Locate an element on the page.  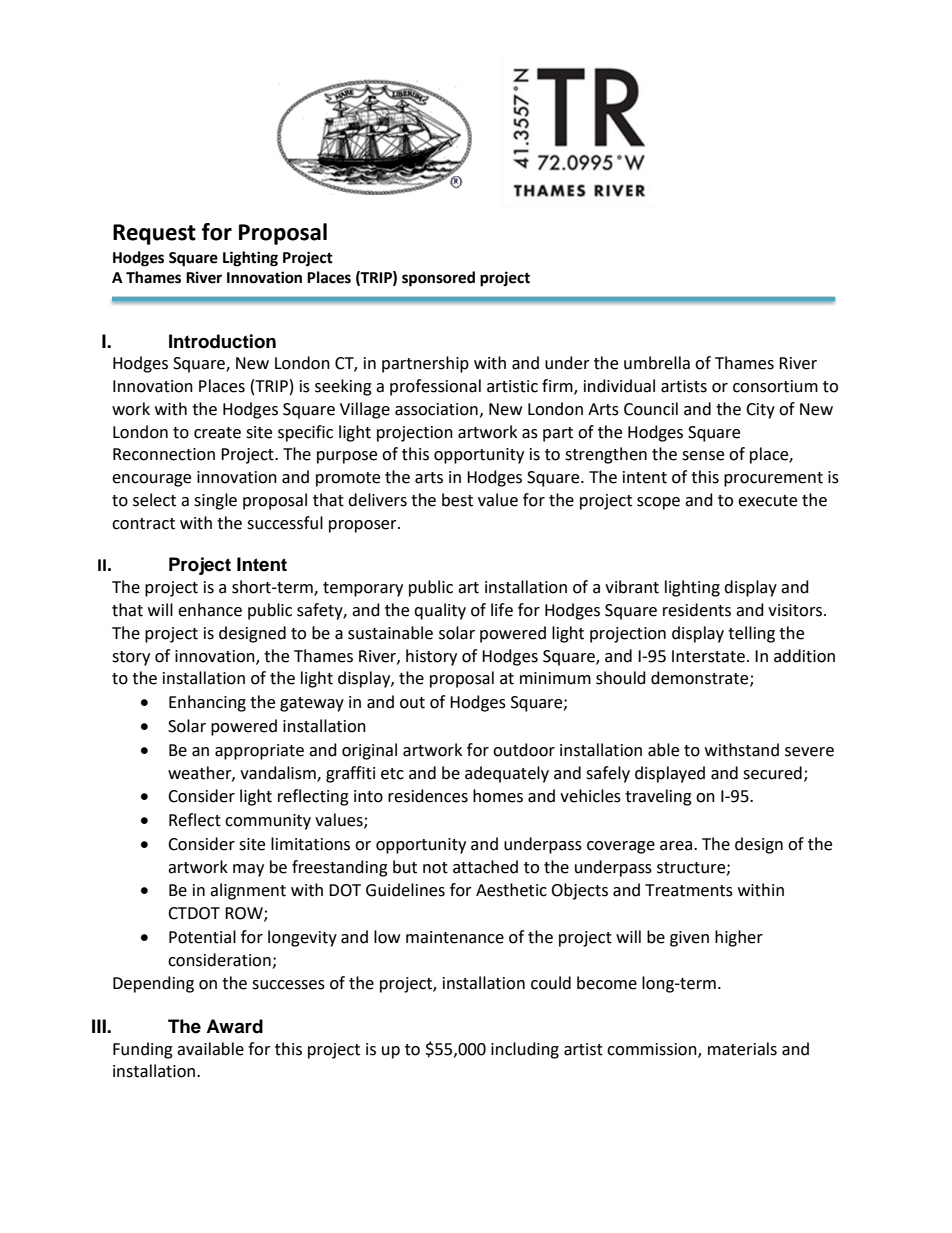
enhance is located at coordinates (210, 610).
